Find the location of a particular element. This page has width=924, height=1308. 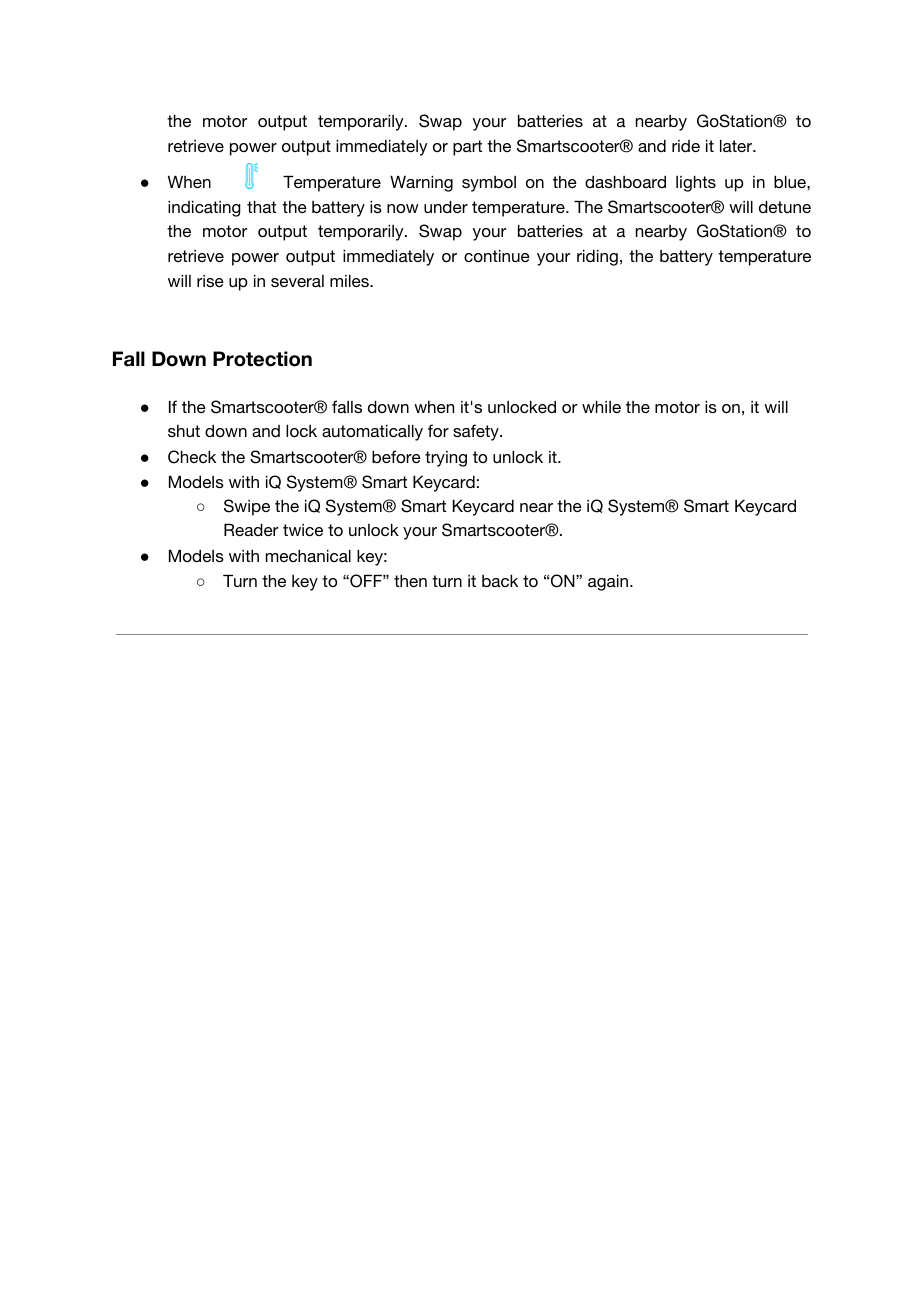

that is located at coordinates (261, 207).
